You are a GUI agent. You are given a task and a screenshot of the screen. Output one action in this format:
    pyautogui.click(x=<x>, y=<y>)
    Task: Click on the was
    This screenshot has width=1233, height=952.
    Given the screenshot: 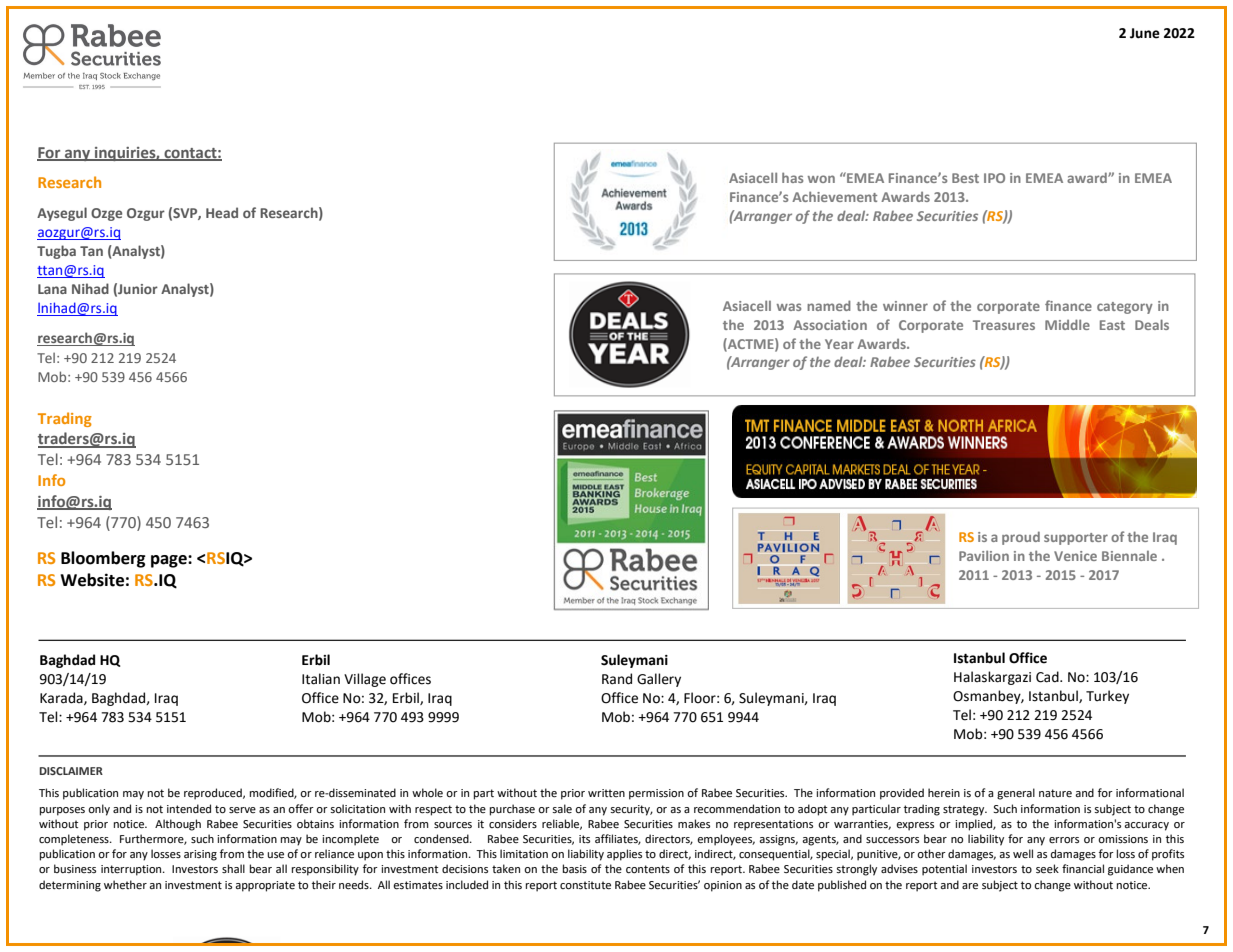 What is the action you would take?
    pyautogui.click(x=789, y=307)
